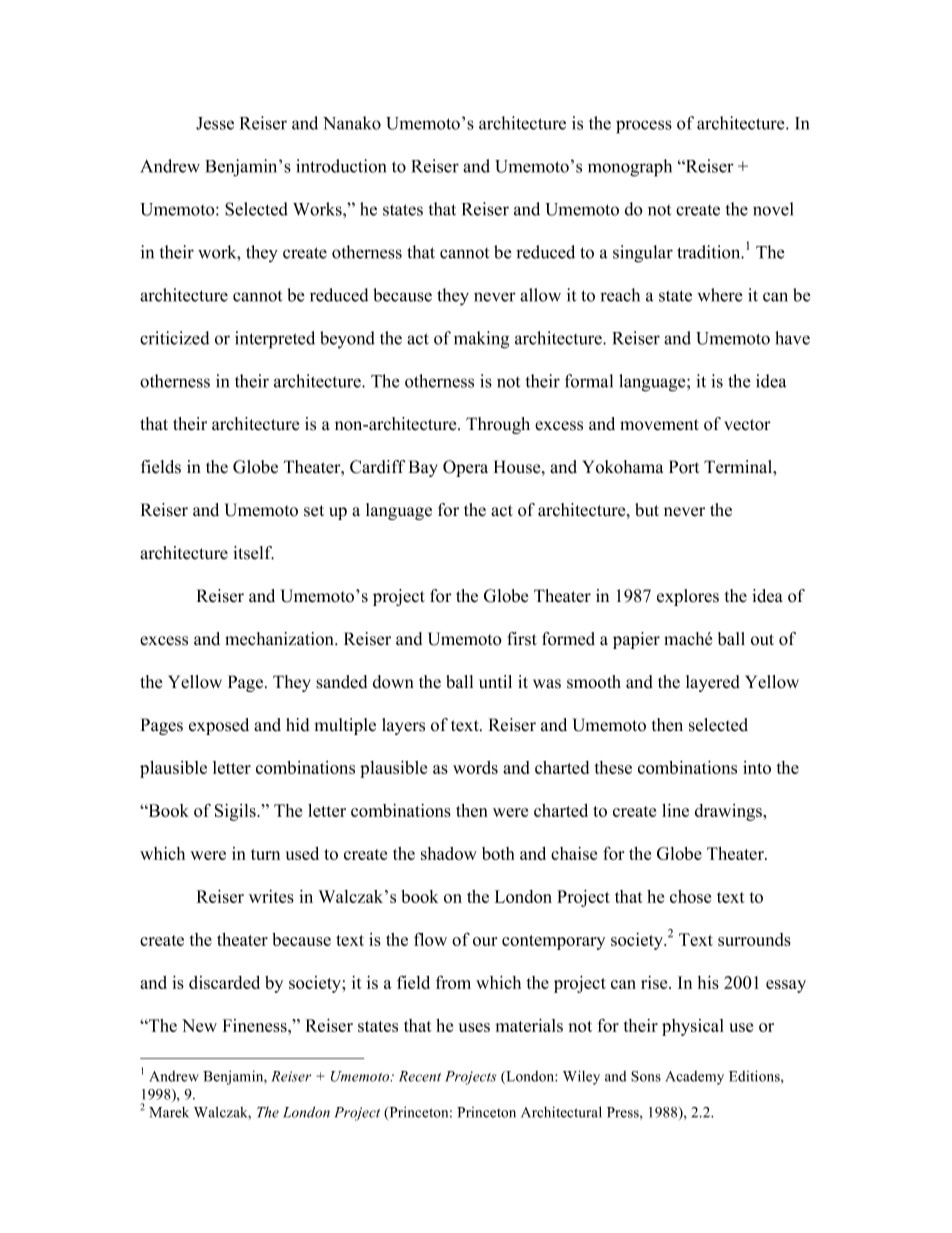 This screenshot has width=952, height=1233. I want to click on Academy, so click(694, 1078).
